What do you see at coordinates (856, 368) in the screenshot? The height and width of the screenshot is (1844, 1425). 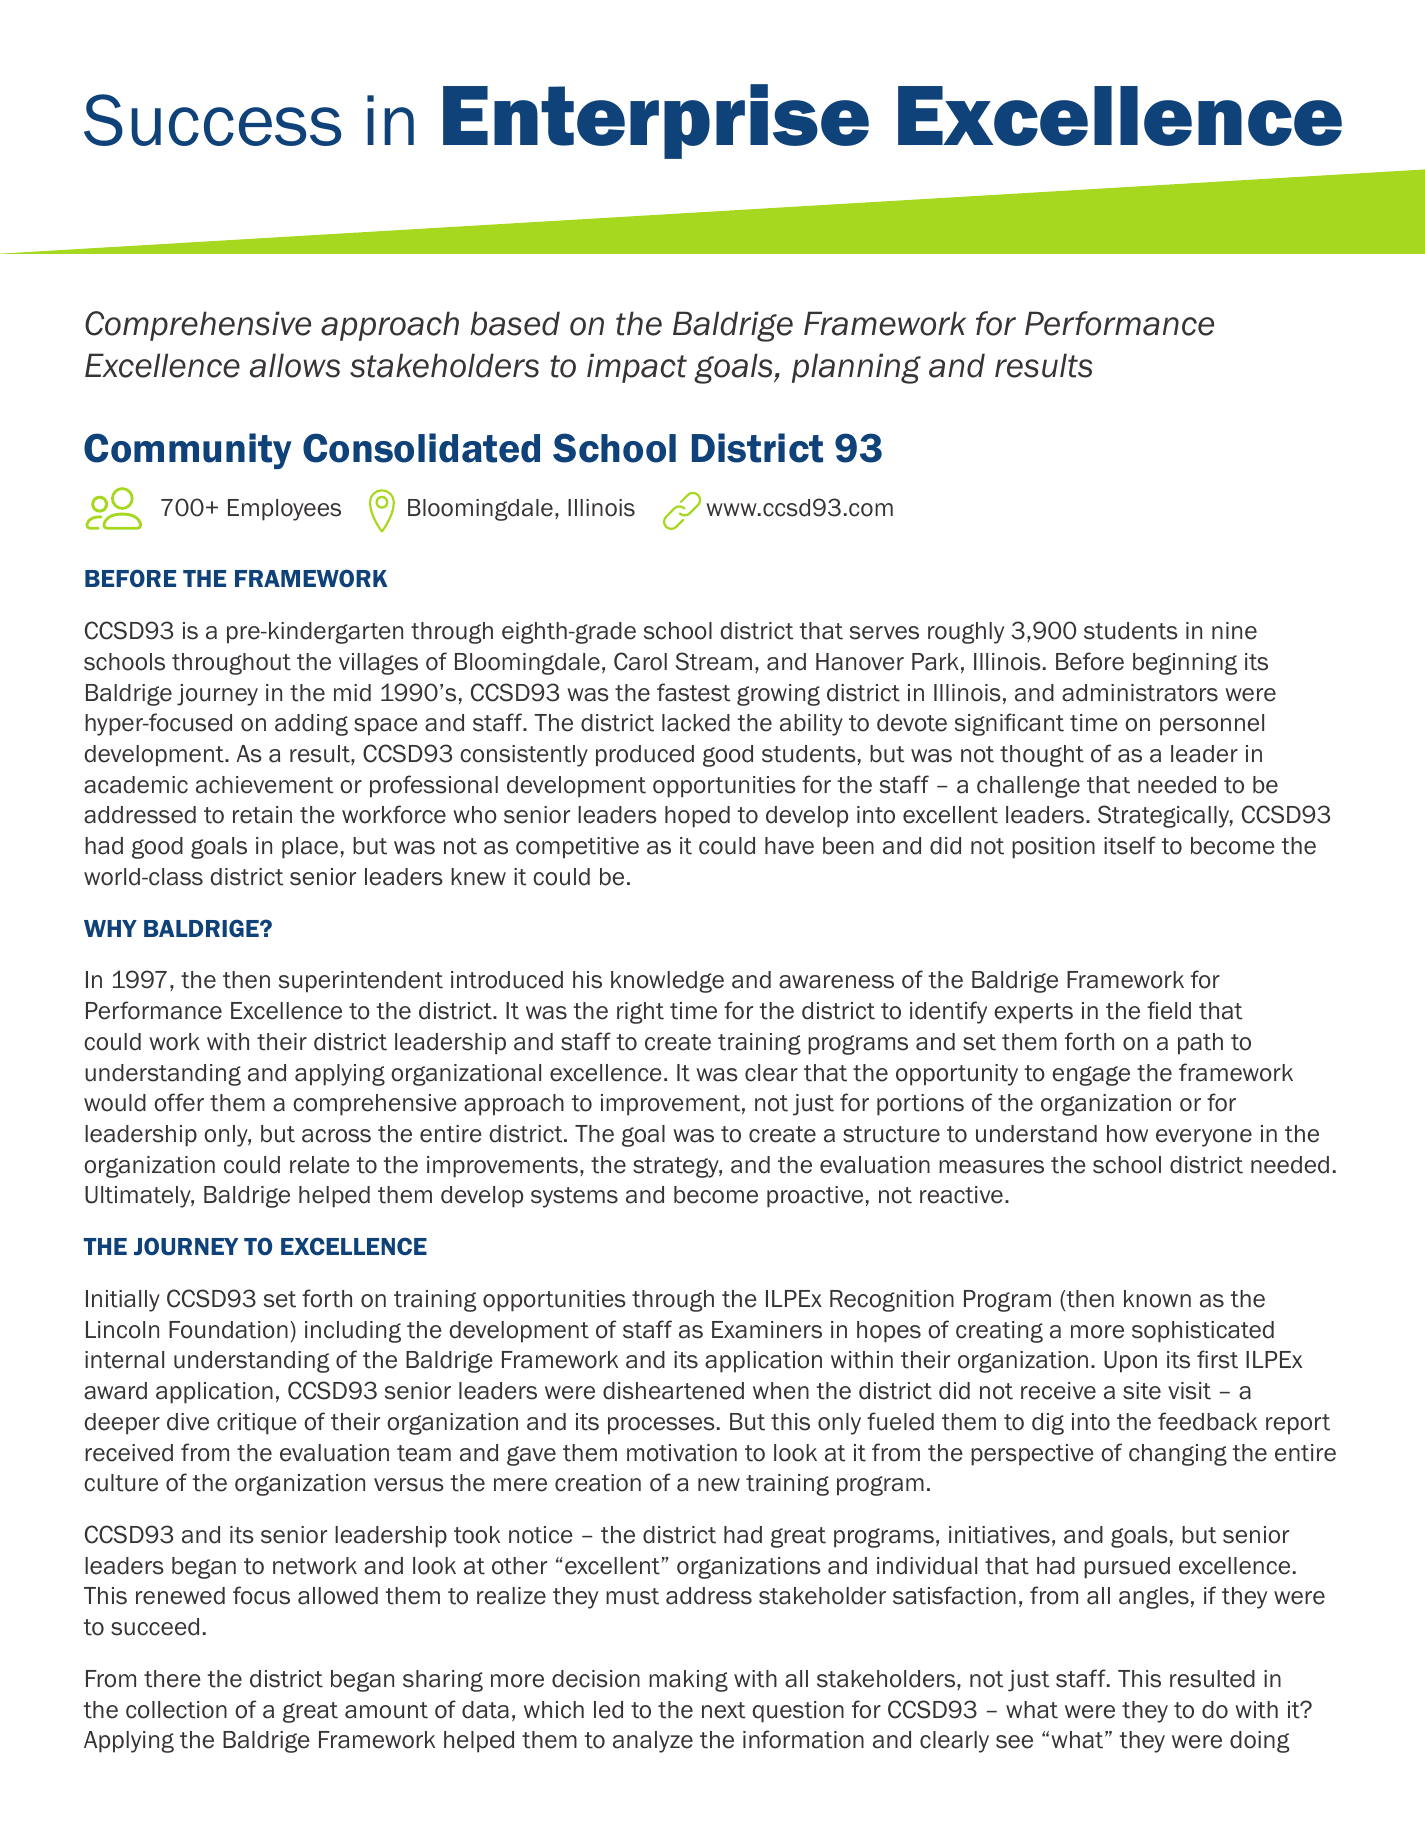 I see `planning` at bounding box center [856, 368].
